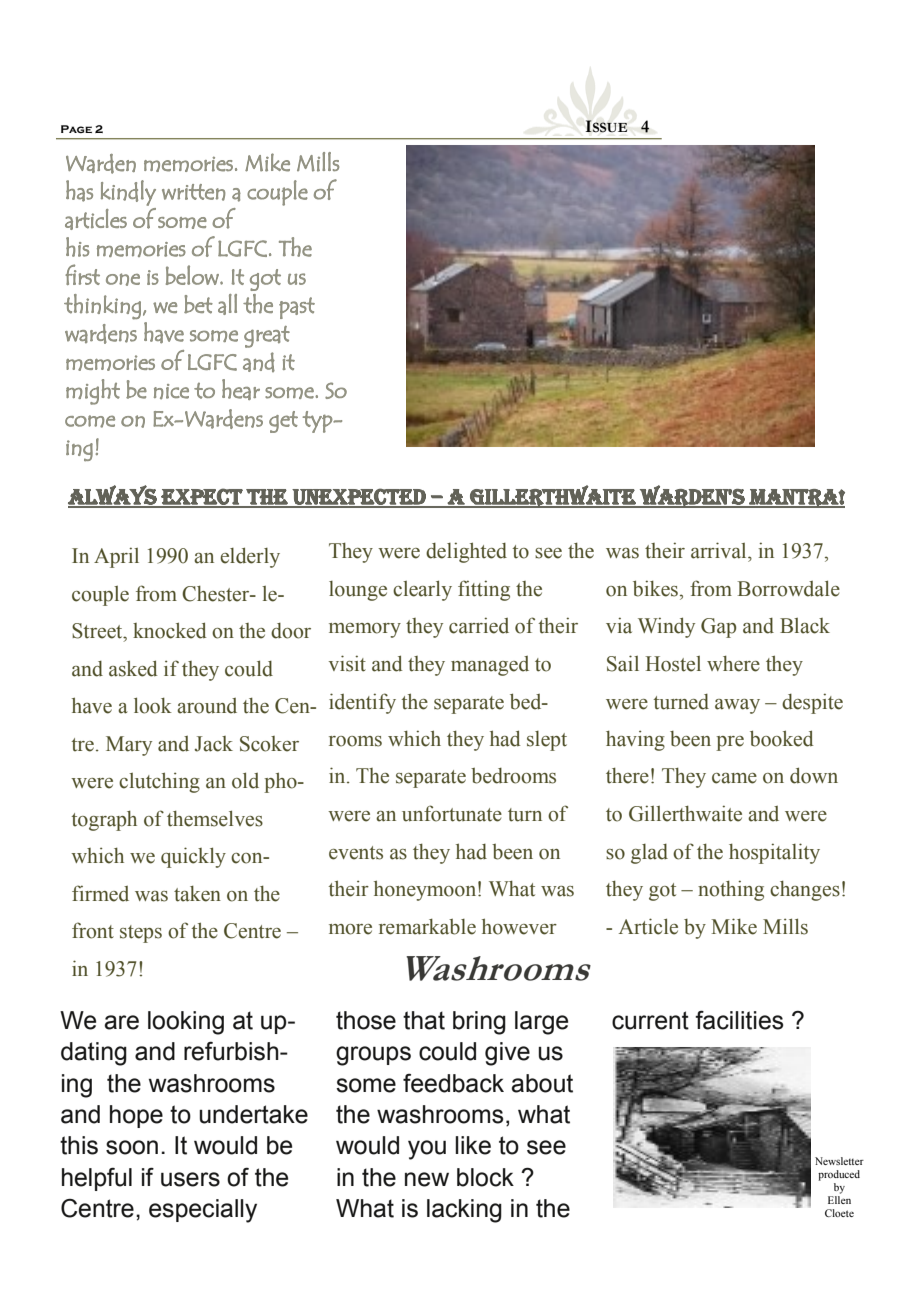  Describe the element at coordinates (739, 1020) in the screenshot. I see `facilities` at that location.
